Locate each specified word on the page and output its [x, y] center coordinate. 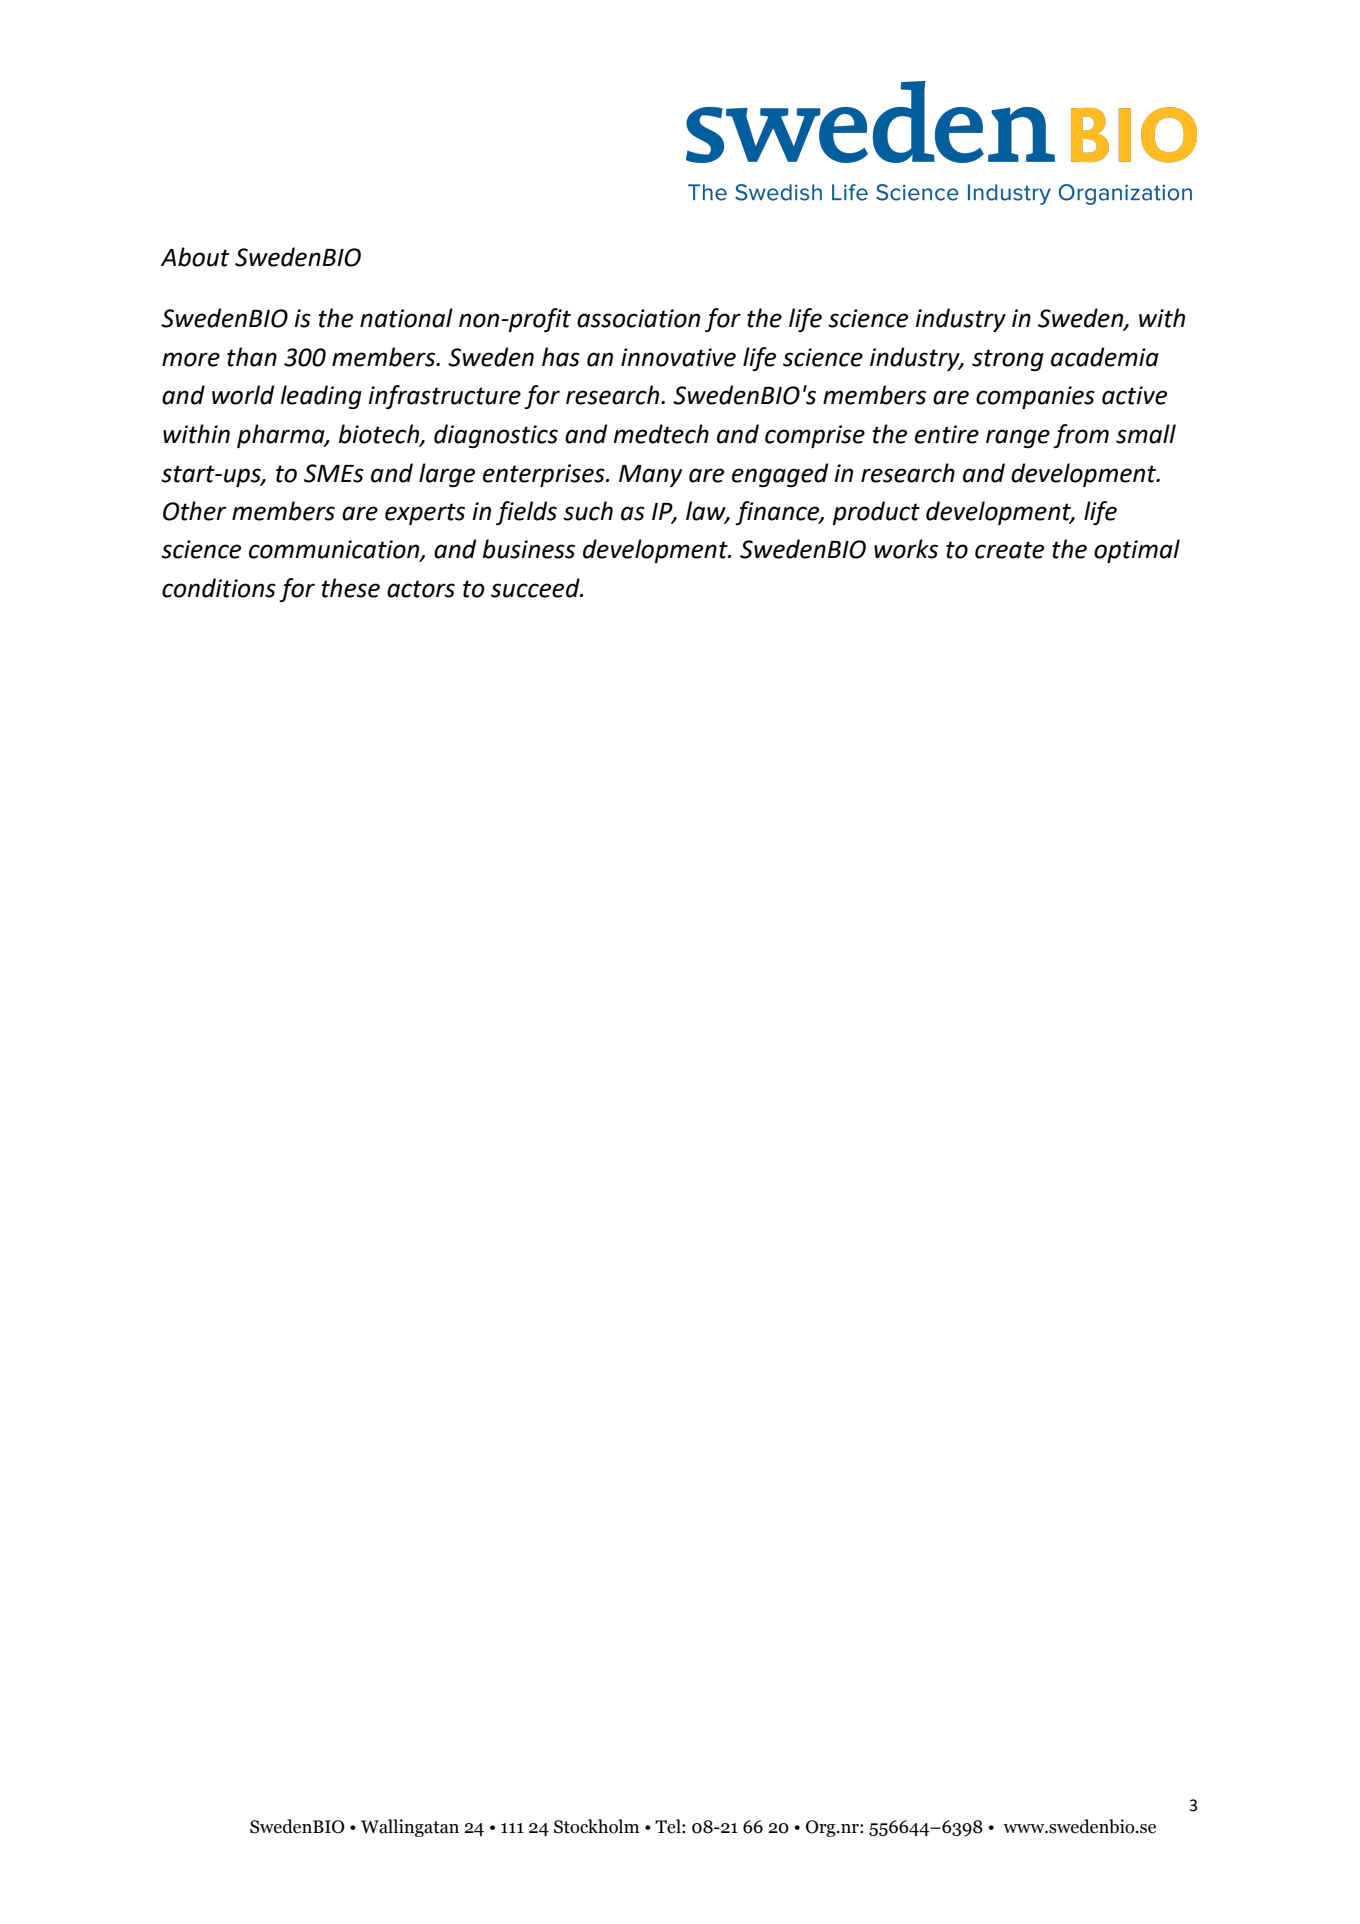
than [252, 357]
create [1009, 550]
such [588, 511]
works [906, 549]
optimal [1137, 551]
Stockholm [596, 1826]
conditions [219, 588]
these [350, 588]
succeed [536, 588]
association [638, 318]
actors [421, 589]
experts [425, 514]
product [876, 513]
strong [1008, 360]
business [529, 549]
